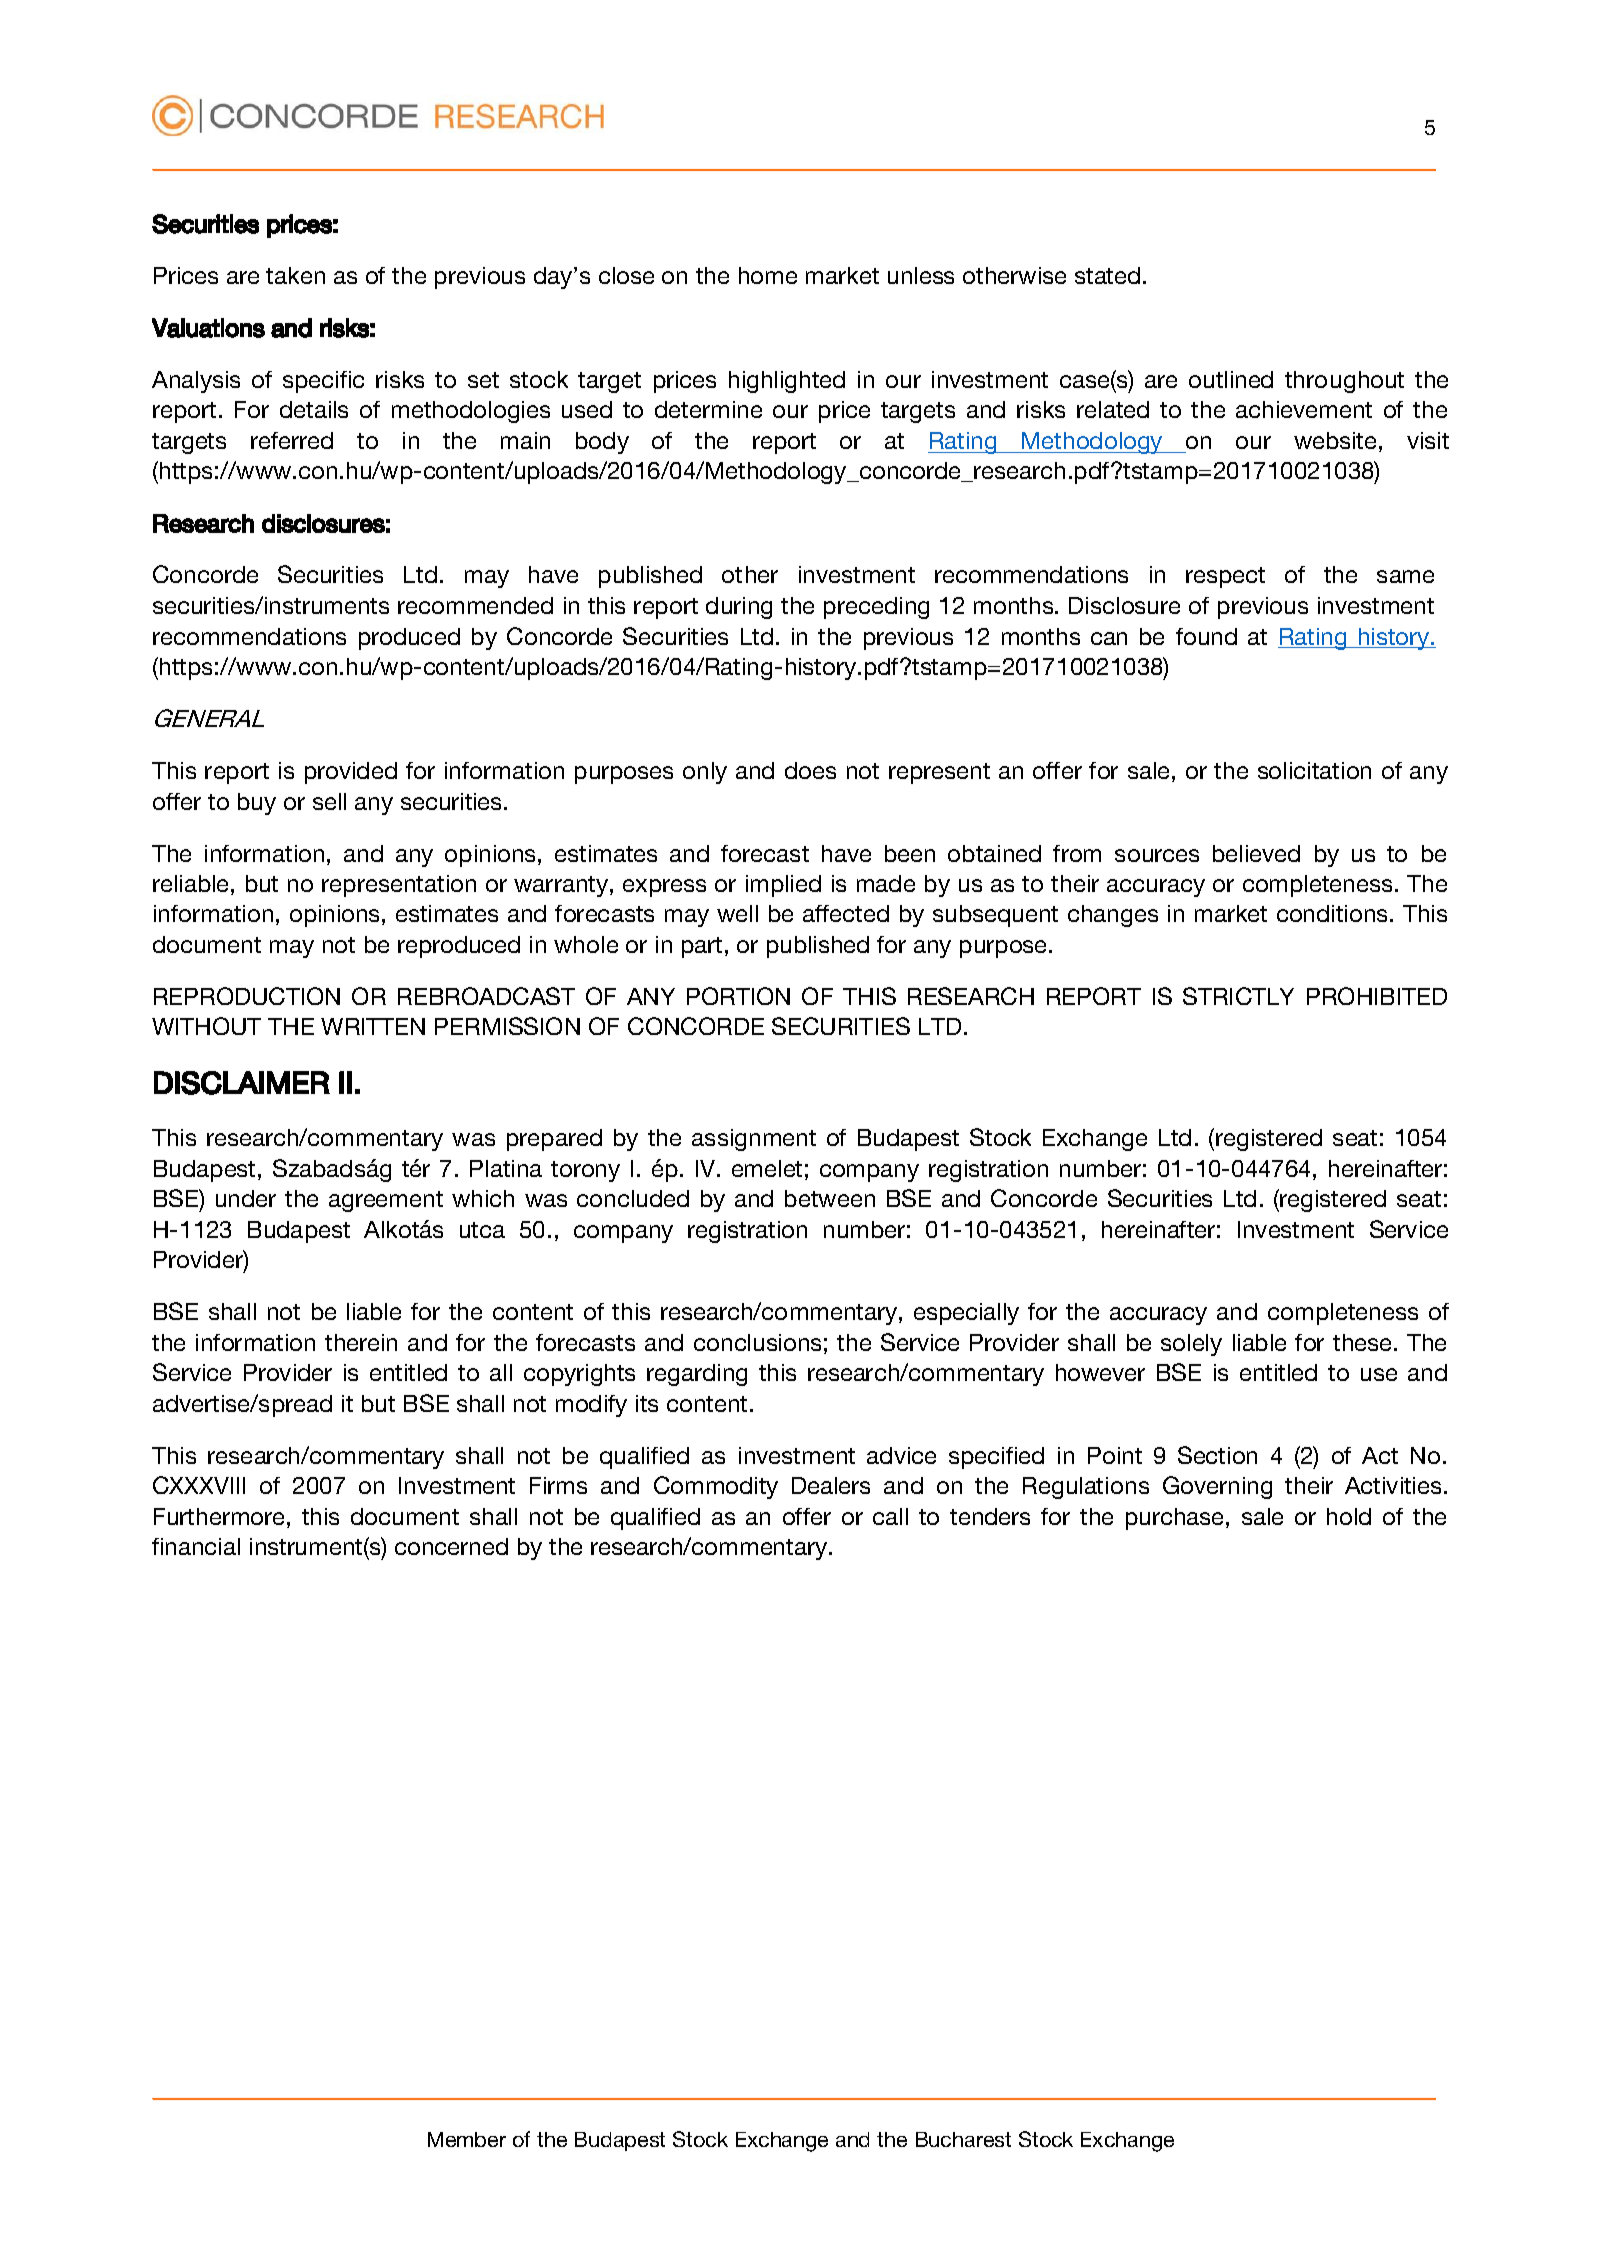 This document has height=2266, width=1602. What do you see at coordinates (1349, 1516) in the document?
I see `hold` at bounding box center [1349, 1516].
